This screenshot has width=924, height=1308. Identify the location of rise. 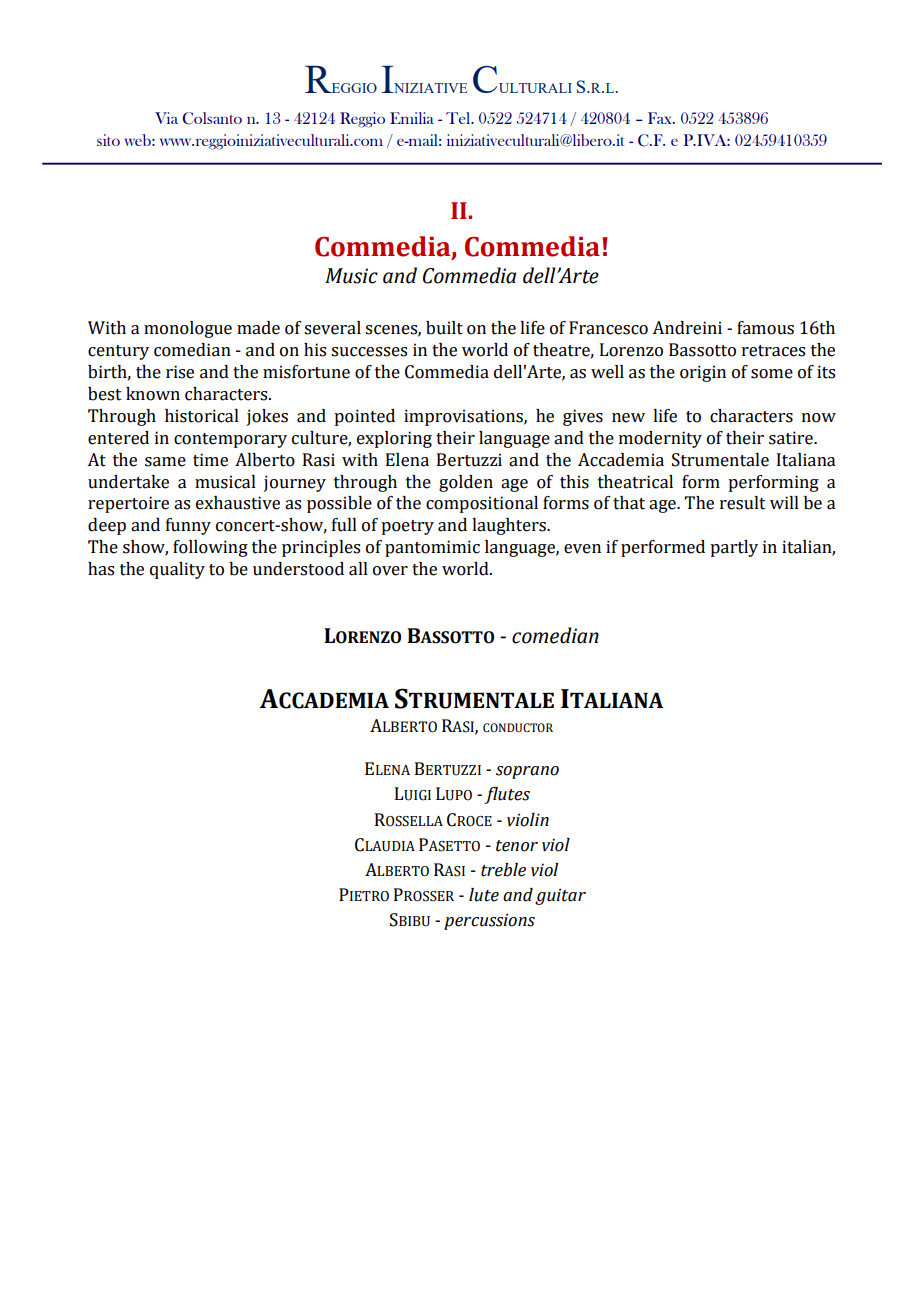
(180, 372).
